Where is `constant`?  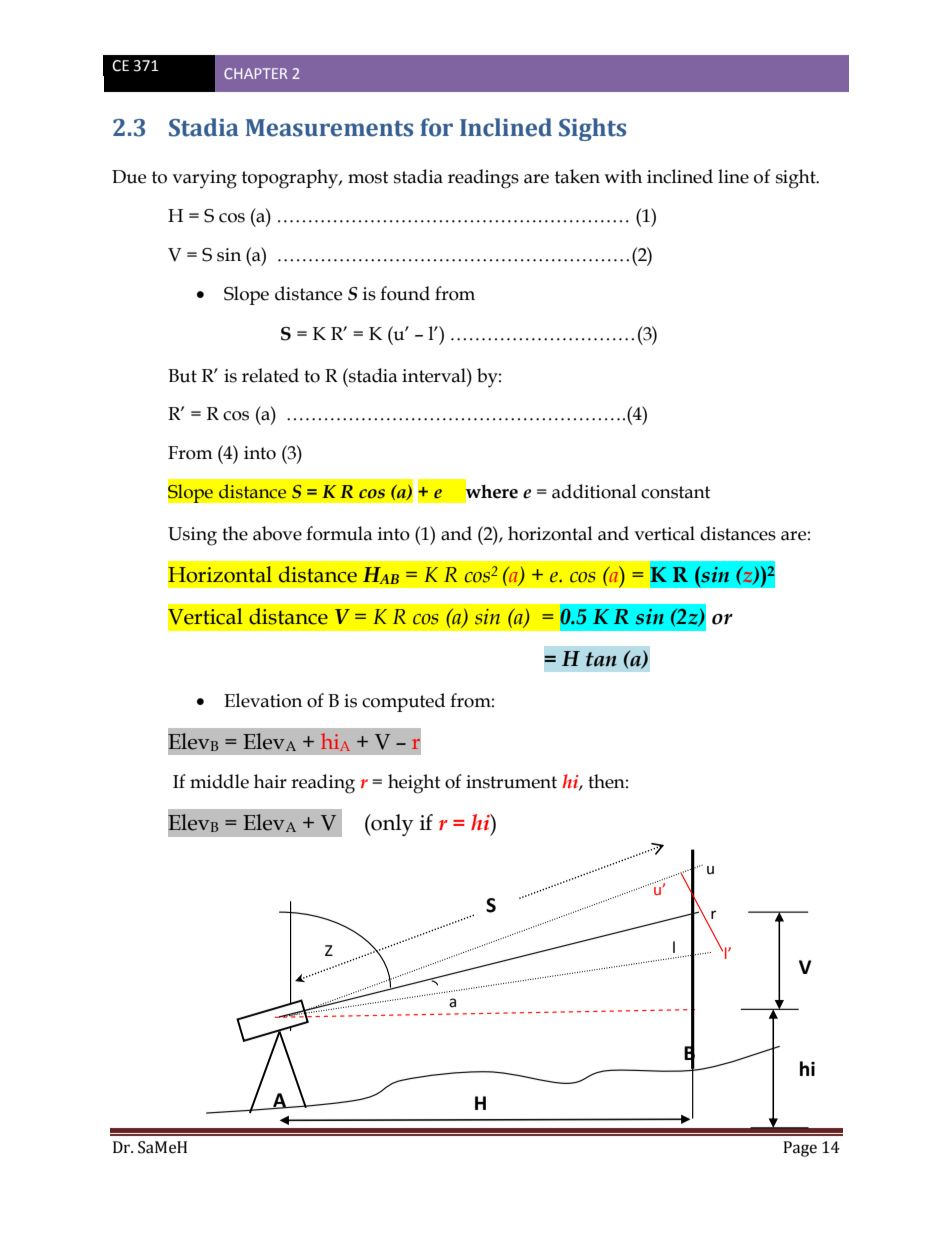 constant is located at coordinates (676, 492).
